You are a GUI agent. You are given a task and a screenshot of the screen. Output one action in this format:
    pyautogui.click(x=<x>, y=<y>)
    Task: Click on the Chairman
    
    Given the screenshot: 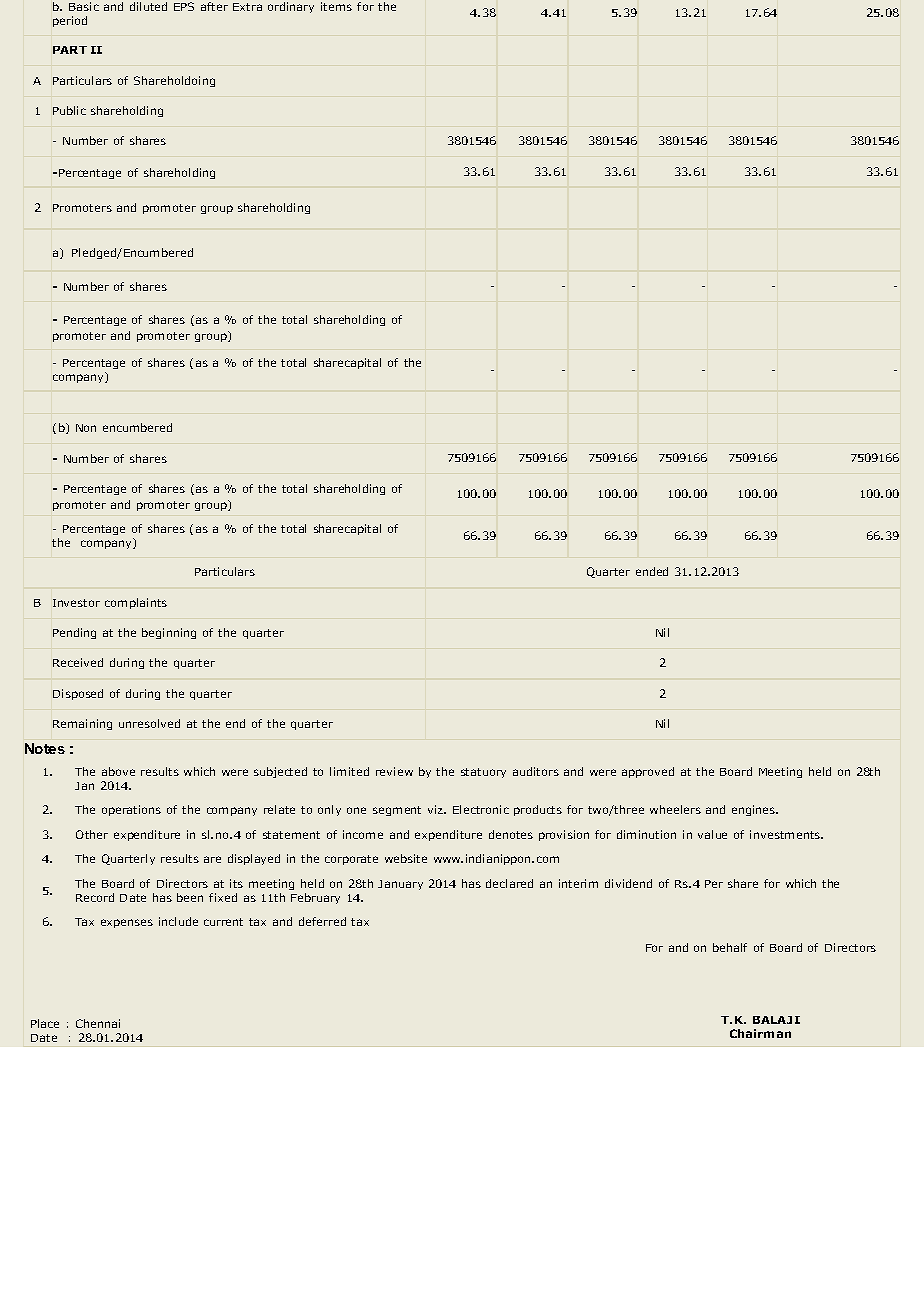 What is the action you would take?
    pyautogui.click(x=760, y=1033)
